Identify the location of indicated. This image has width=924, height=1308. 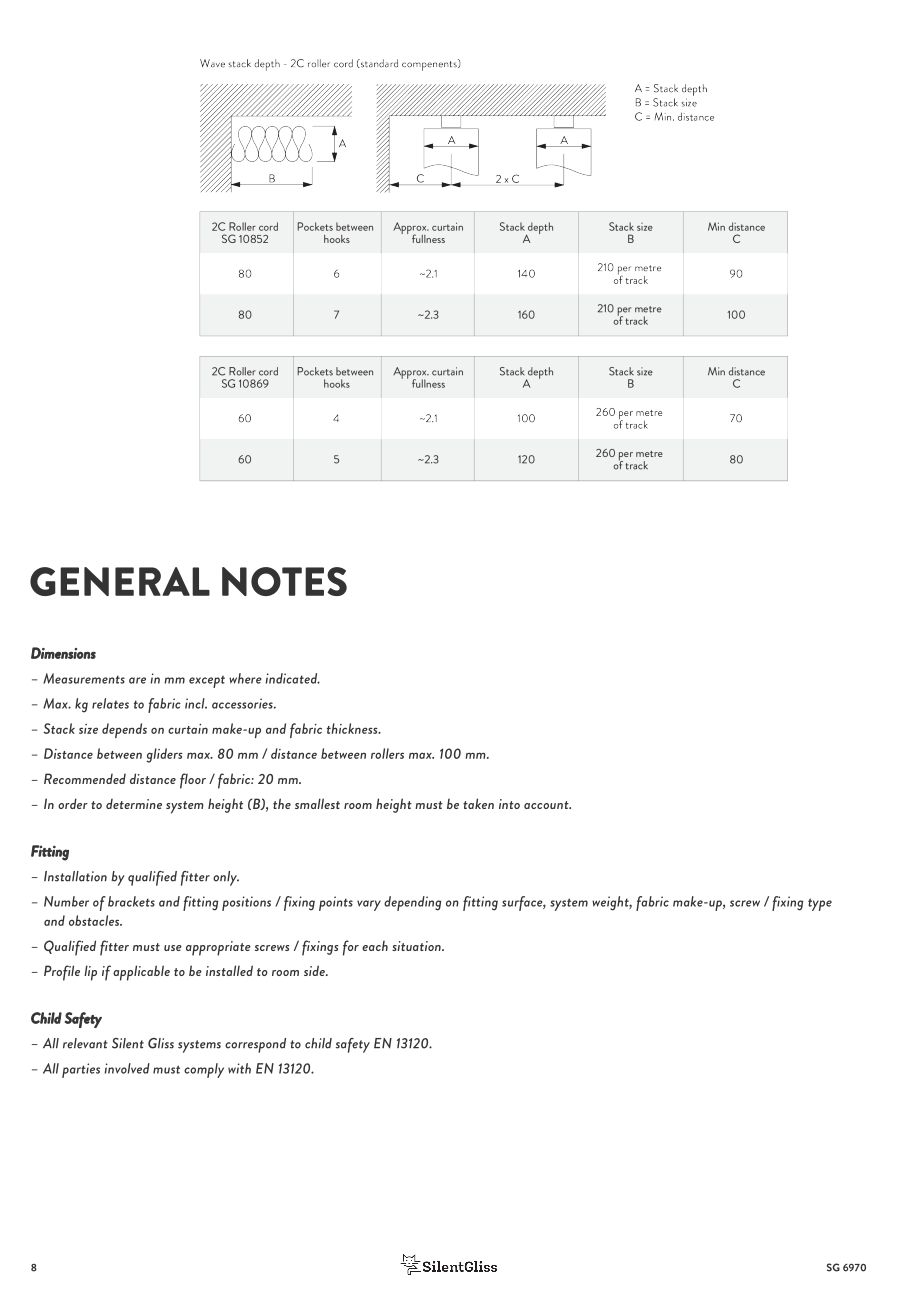
(292, 678).
